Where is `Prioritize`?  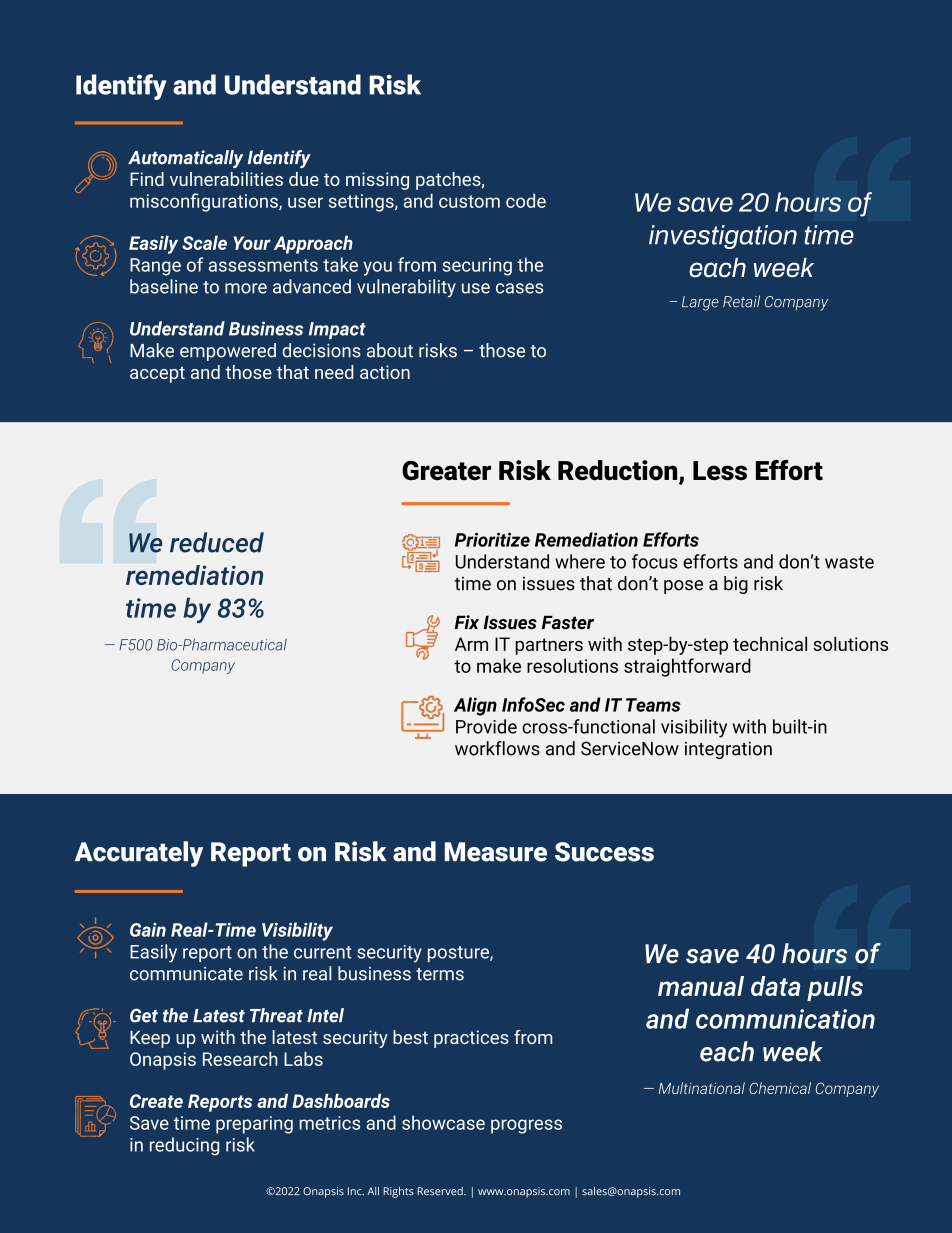 Prioritize is located at coordinates (492, 539).
